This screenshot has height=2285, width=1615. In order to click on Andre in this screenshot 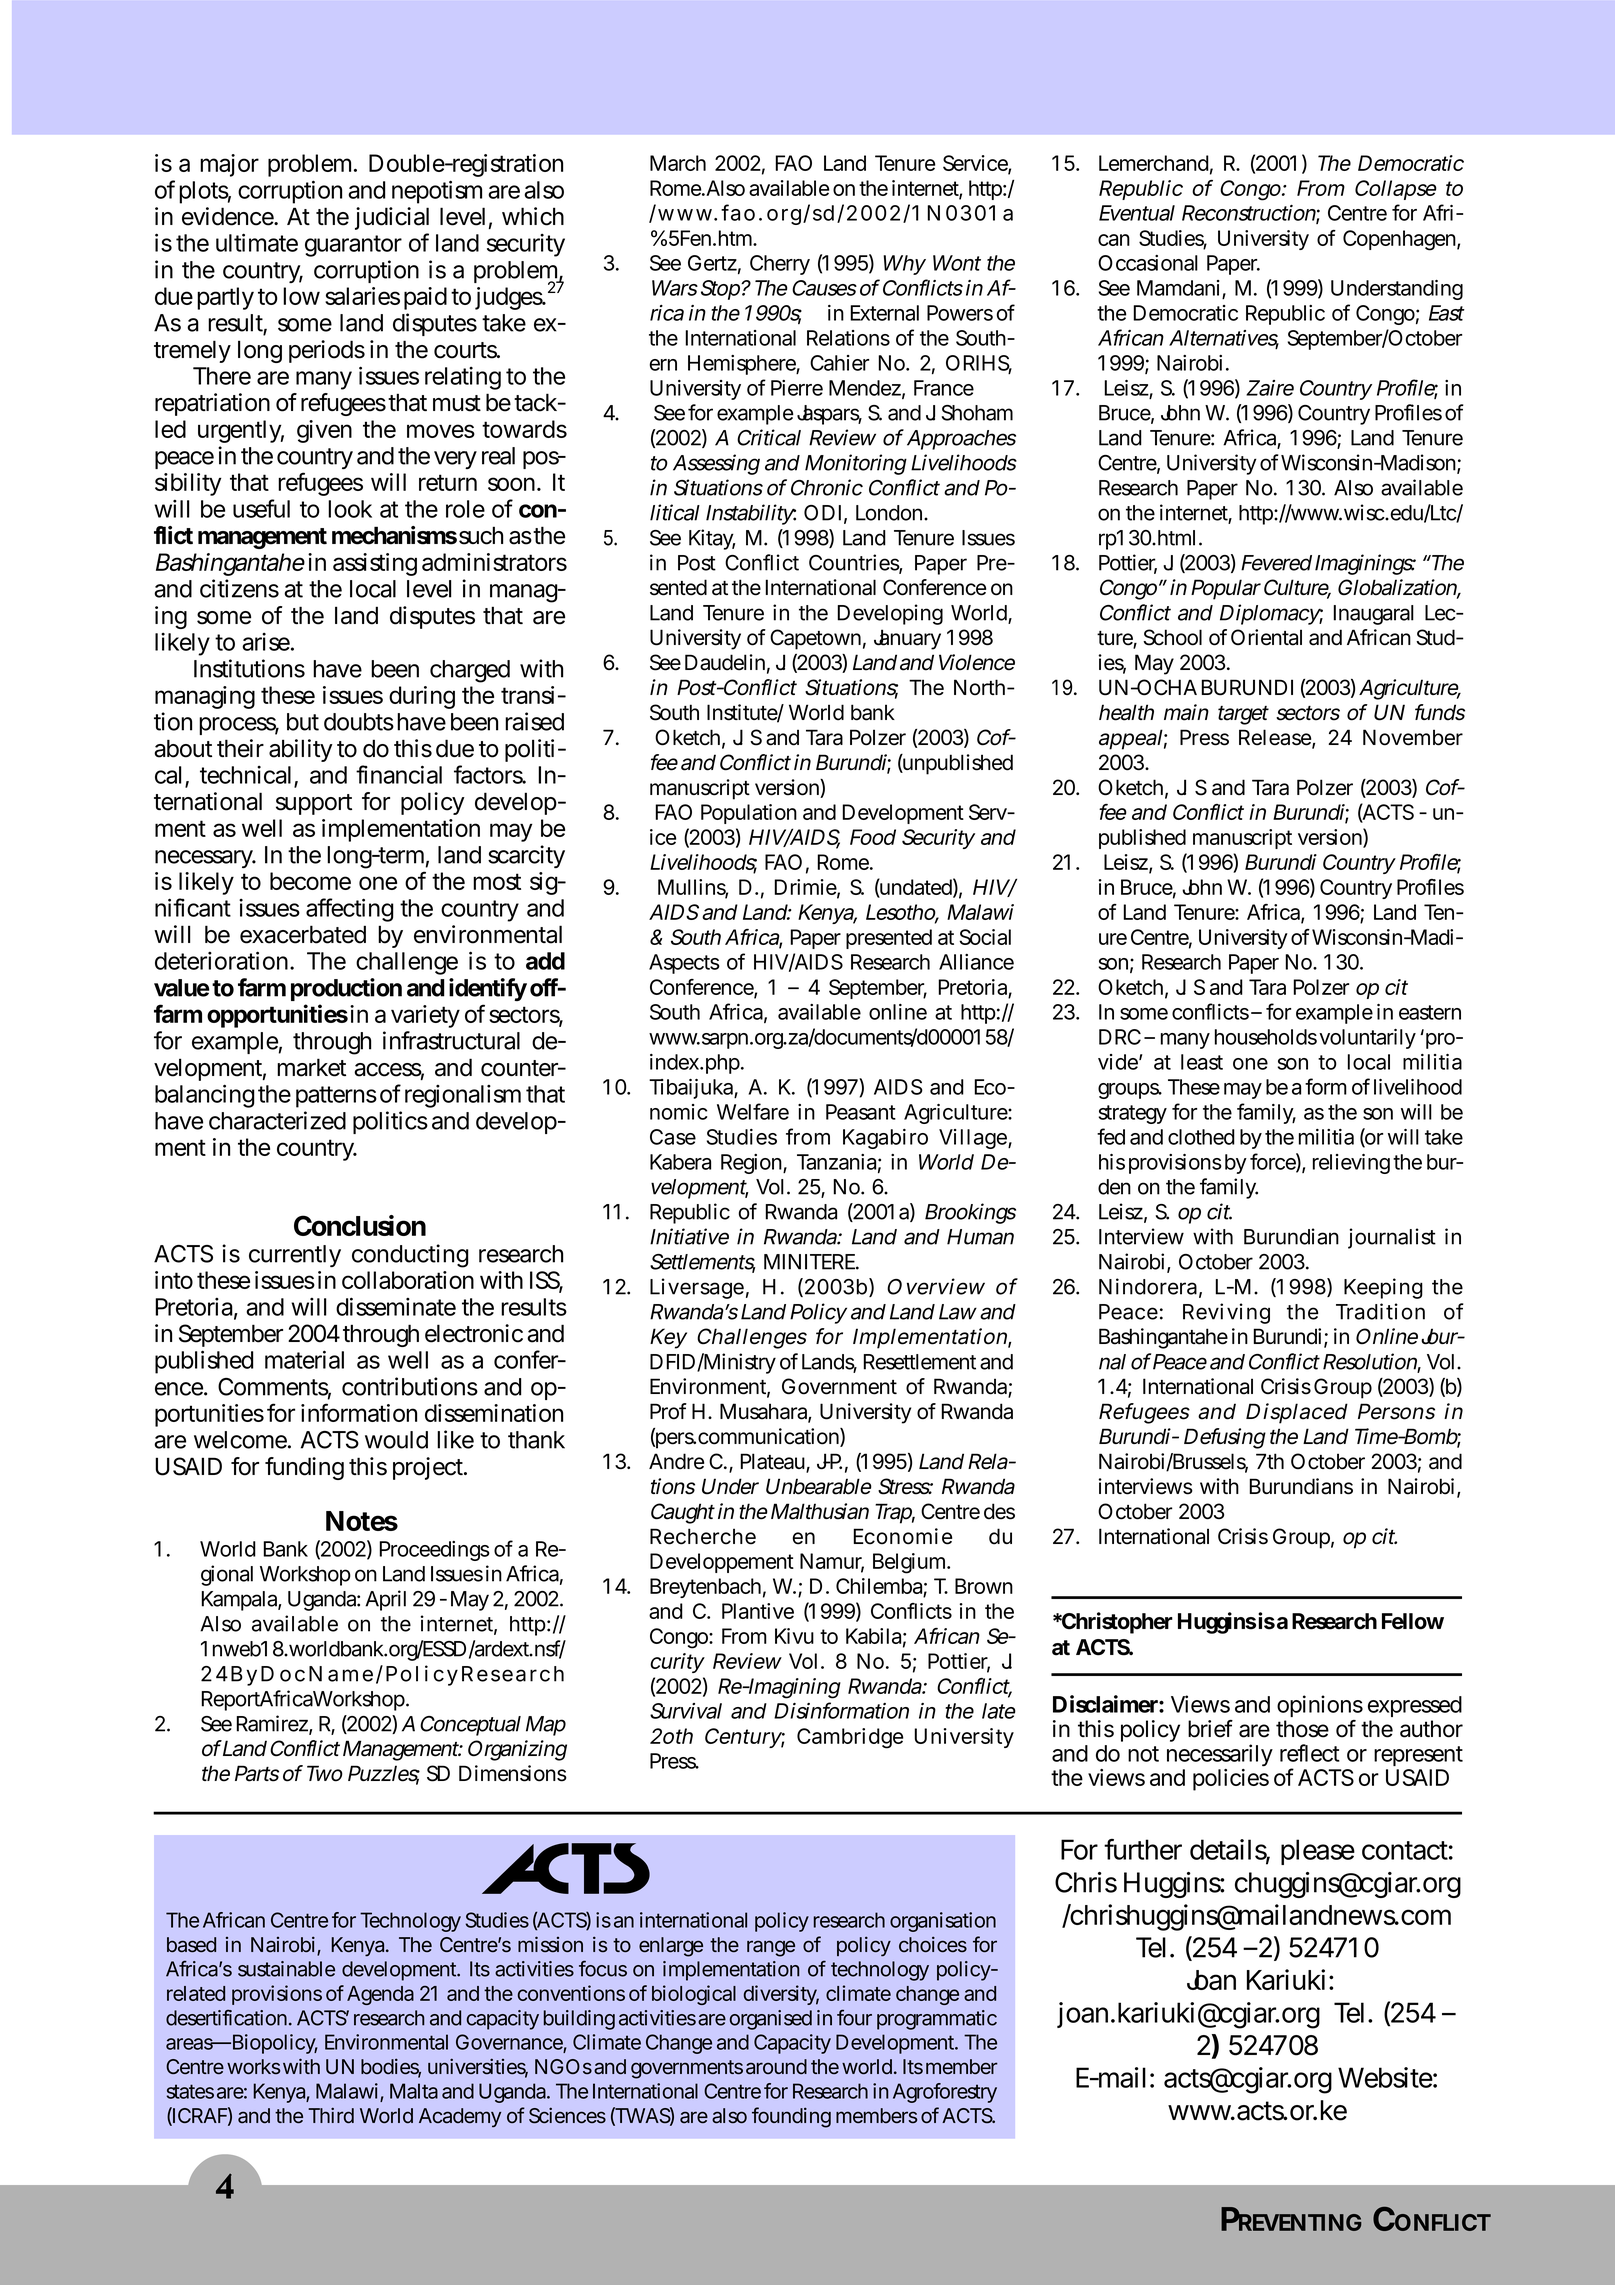, I will do `click(676, 1461)`.
